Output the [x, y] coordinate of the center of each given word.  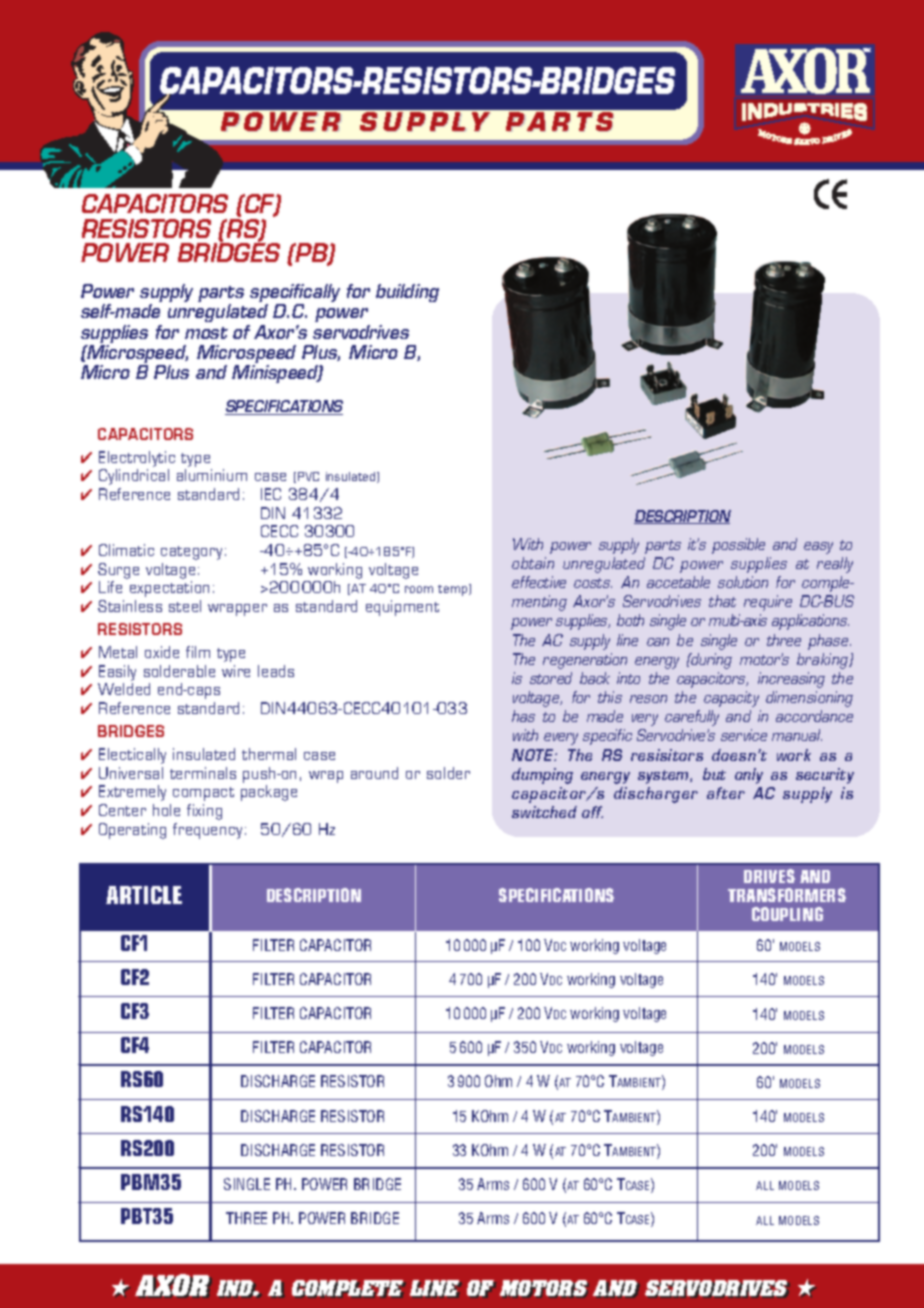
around [374, 773]
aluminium [212, 475]
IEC [271, 494]
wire [236, 671]
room [419, 589]
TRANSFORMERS [787, 895]
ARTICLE [144, 895]
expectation [169, 589]
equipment [402, 608]
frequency [207, 831]
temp [454, 590]
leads [276, 671]
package [269, 793]
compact [203, 794]
